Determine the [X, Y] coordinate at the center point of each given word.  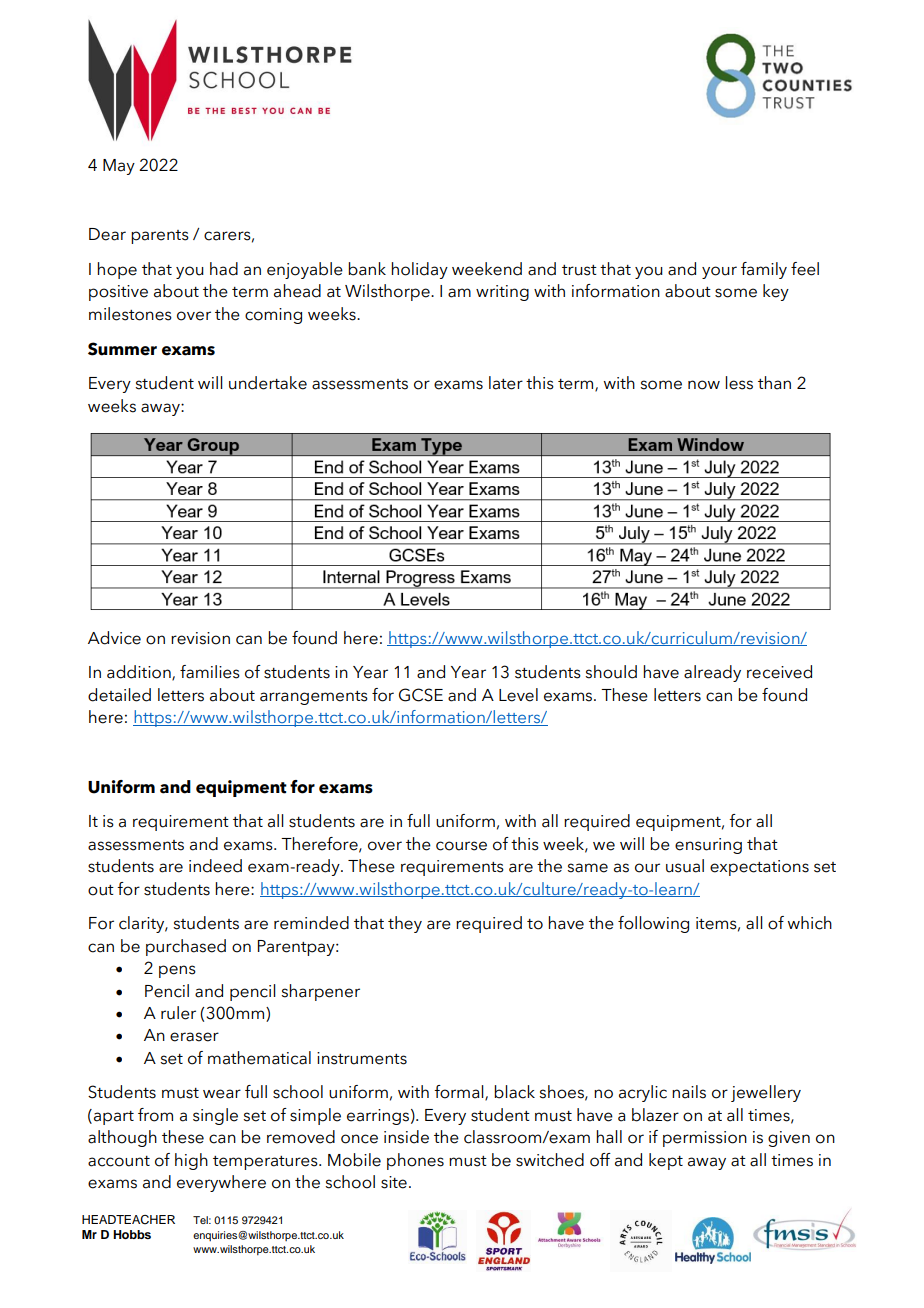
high [191, 1161]
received [779, 672]
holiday [419, 270]
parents [160, 237]
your [719, 272]
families [210, 672]
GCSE [421, 695]
